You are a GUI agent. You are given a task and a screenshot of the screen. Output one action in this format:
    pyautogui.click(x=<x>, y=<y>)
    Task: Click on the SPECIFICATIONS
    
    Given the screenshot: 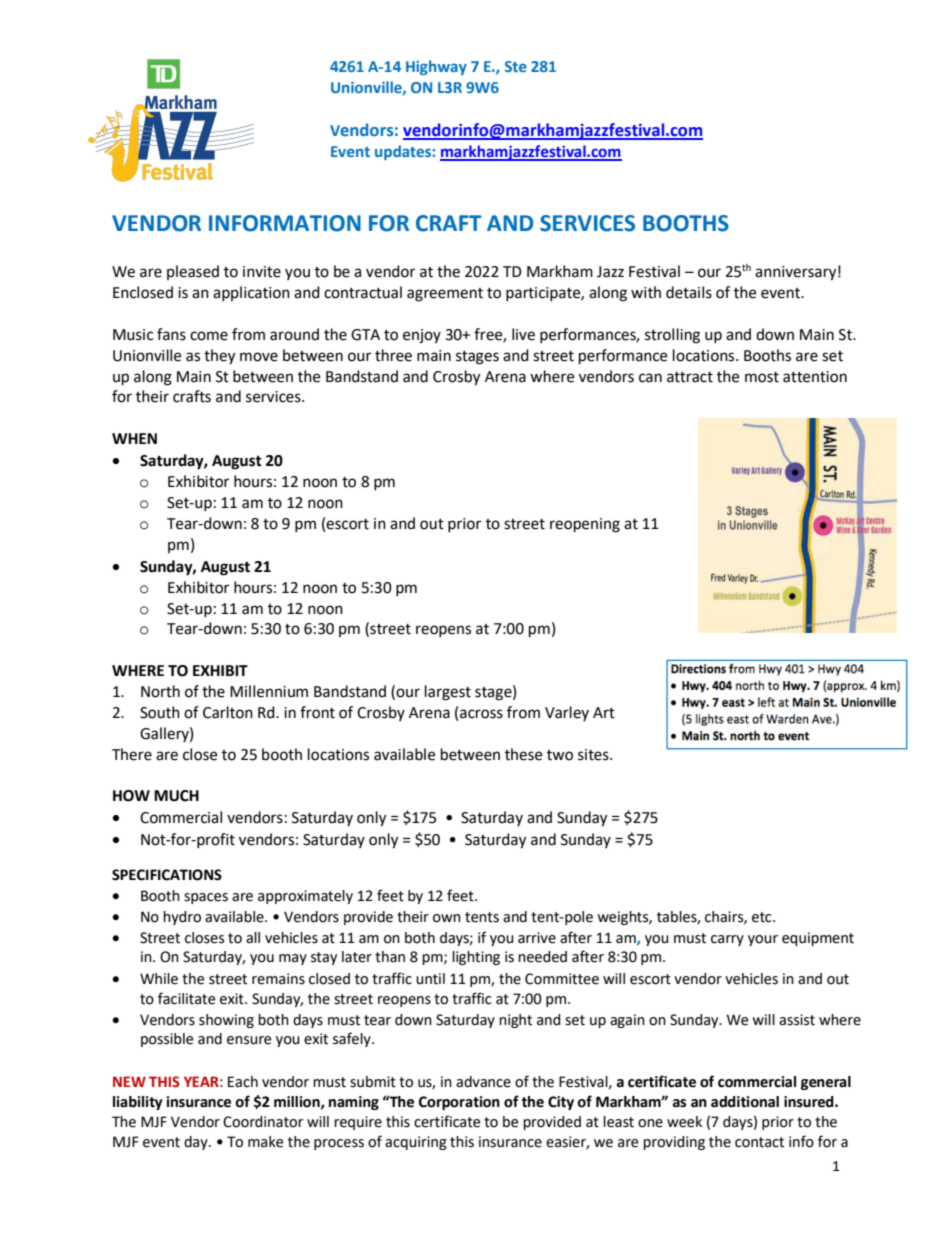 What is the action you would take?
    pyautogui.click(x=167, y=875)
